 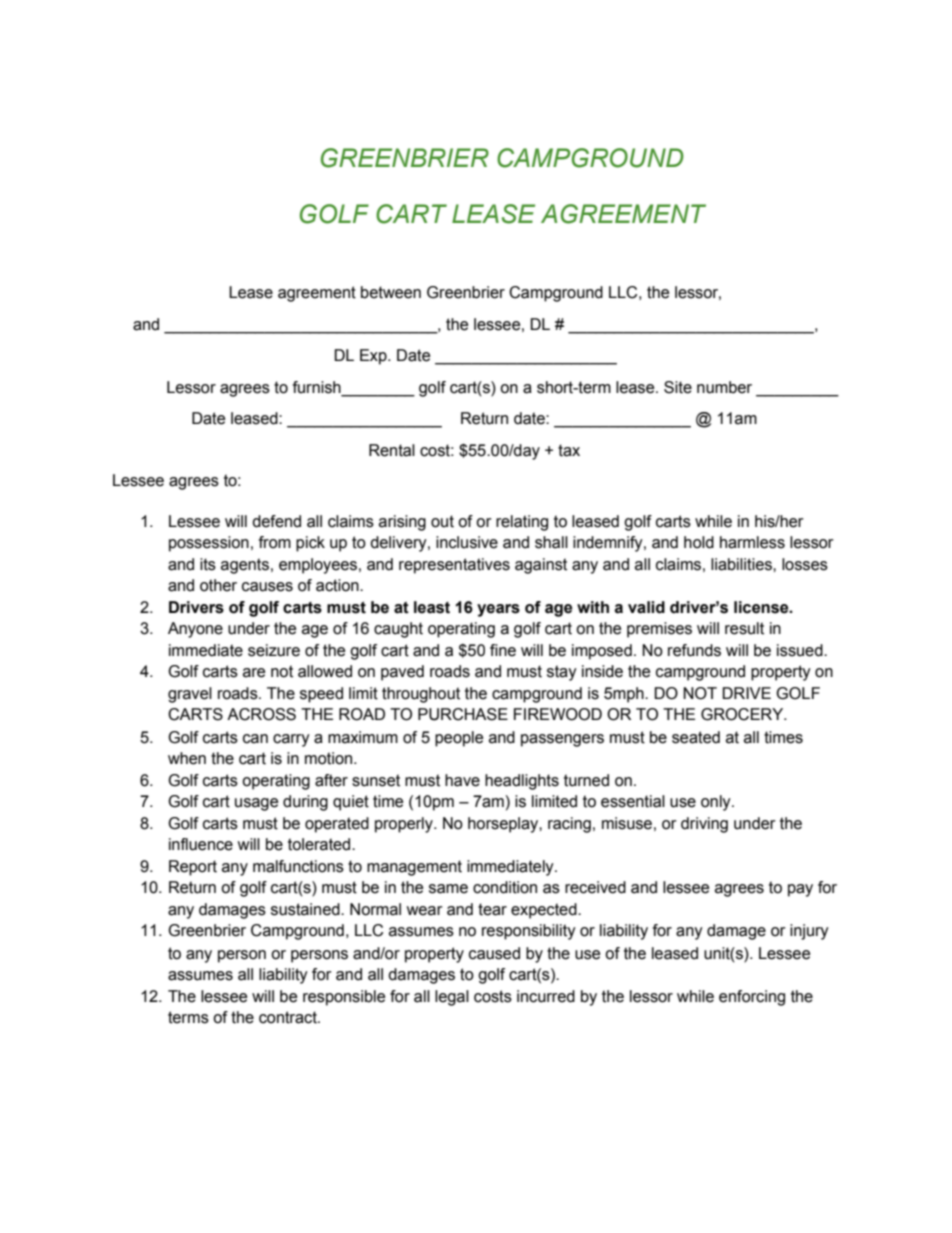 I want to click on headlights, so click(x=522, y=782).
